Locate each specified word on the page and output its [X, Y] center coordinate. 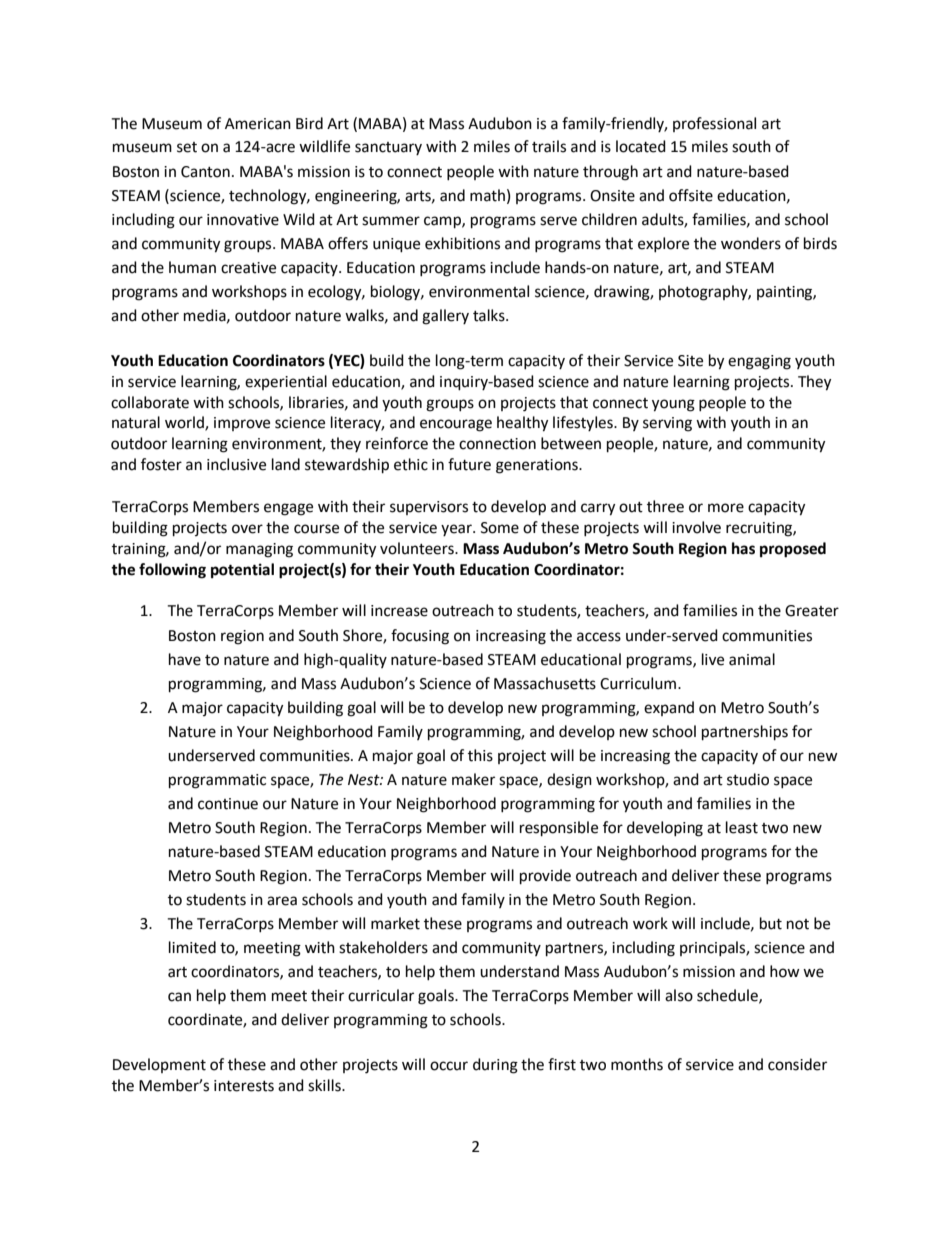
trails [549, 146]
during [495, 1066]
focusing [420, 637]
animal [752, 659]
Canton [205, 172]
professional [714, 124]
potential [242, 571]
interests [244, 1086]
